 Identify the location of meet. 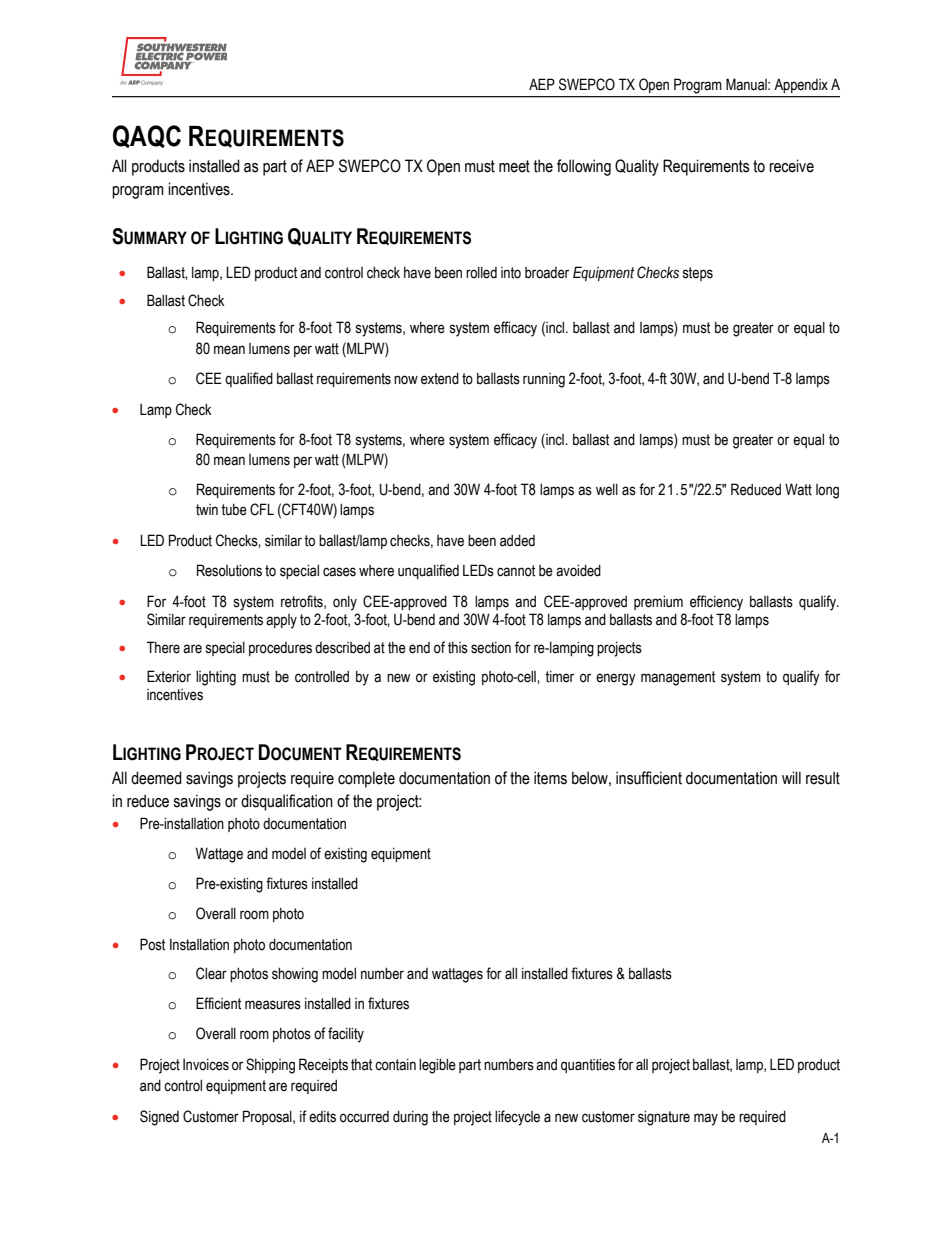
(514, 166).
